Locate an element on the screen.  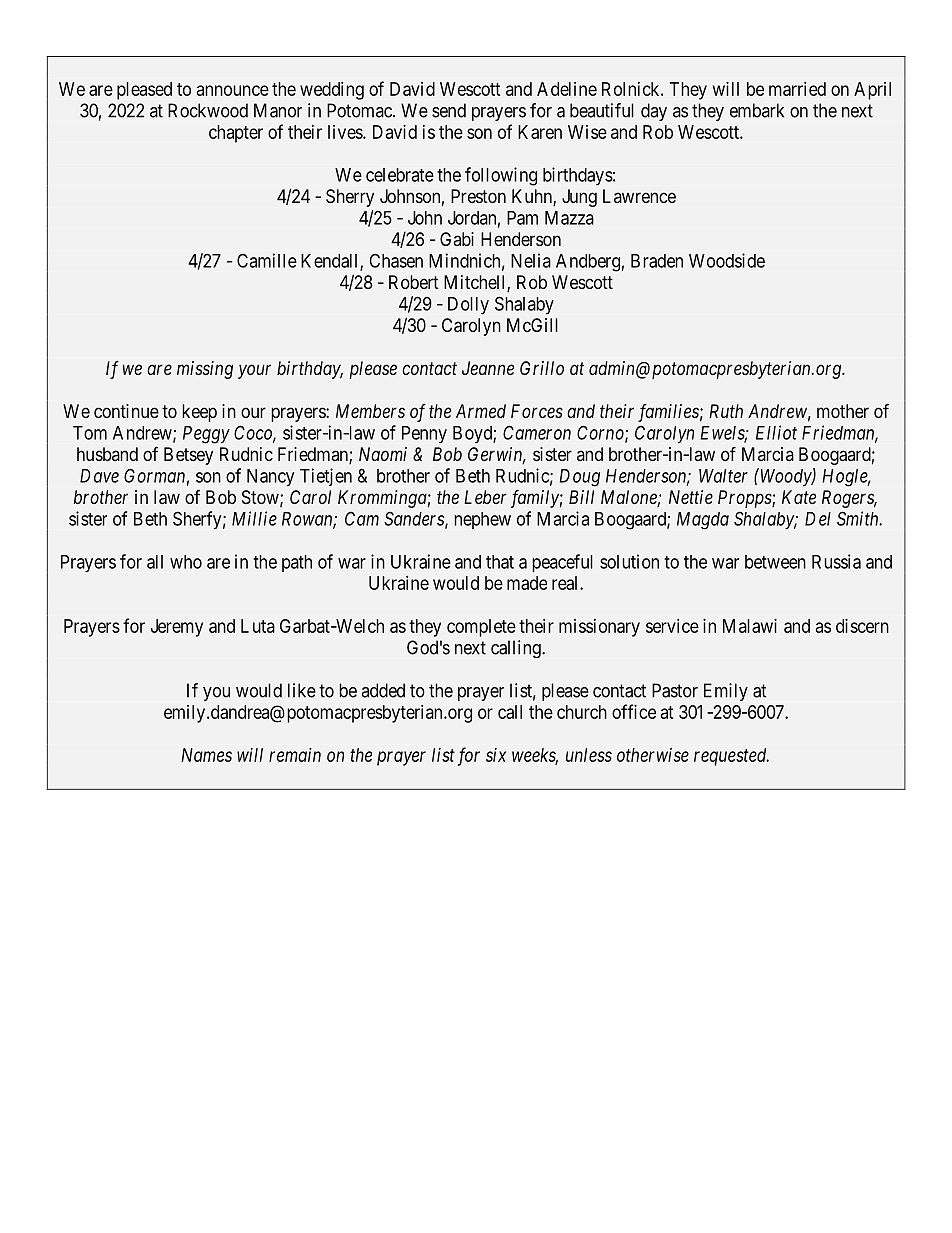
Armed is located at coordinates (481, 411).
